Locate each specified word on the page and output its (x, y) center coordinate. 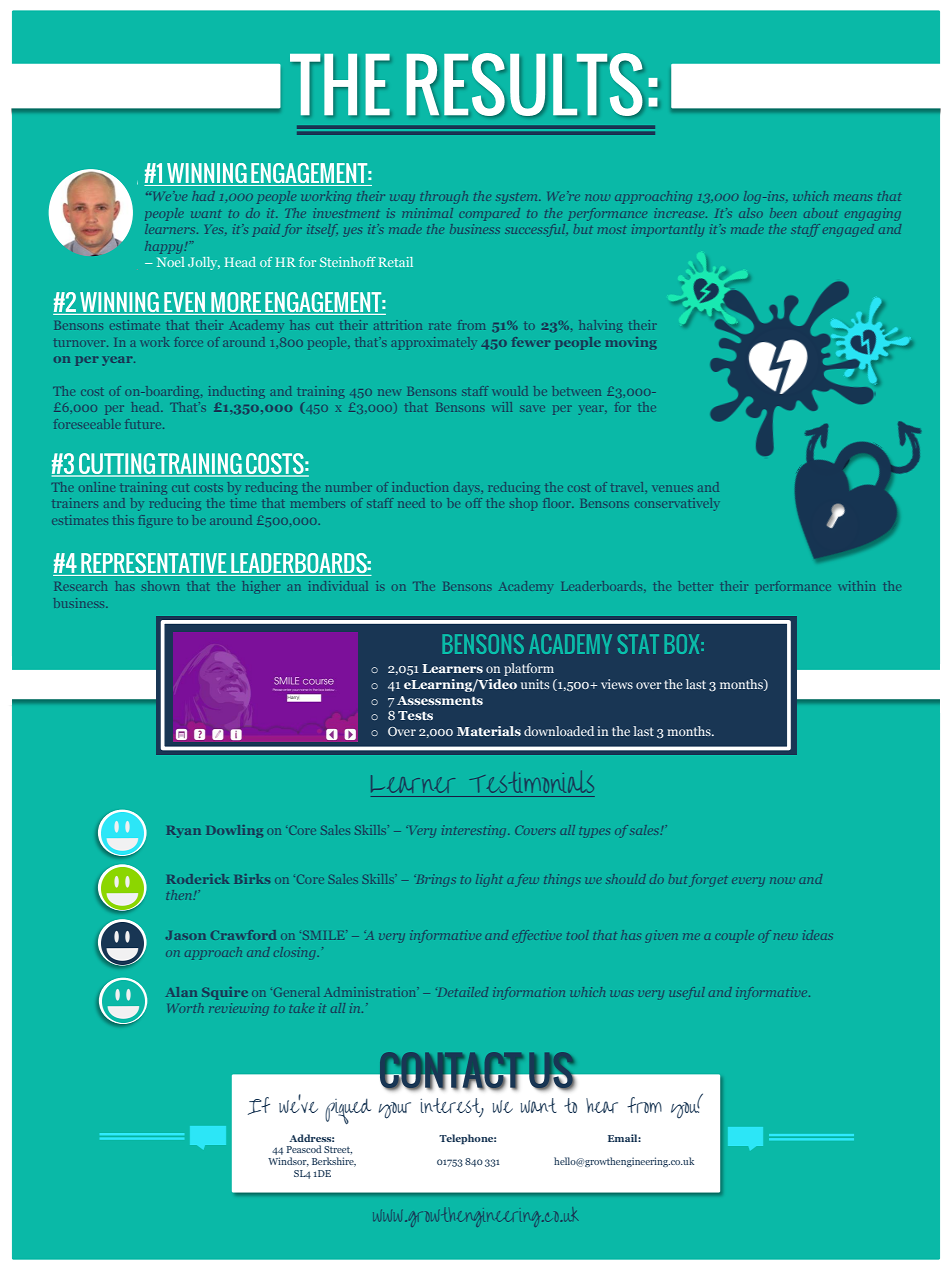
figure (156, 520)
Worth (185, 1008)
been (783, 213)
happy (165, 247)
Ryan (184, 832)
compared (489, 214)
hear (602, 1105)
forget (708, 880)
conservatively (676, 504)
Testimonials (532, 782)
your (394, 1110)
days (466, 488)
